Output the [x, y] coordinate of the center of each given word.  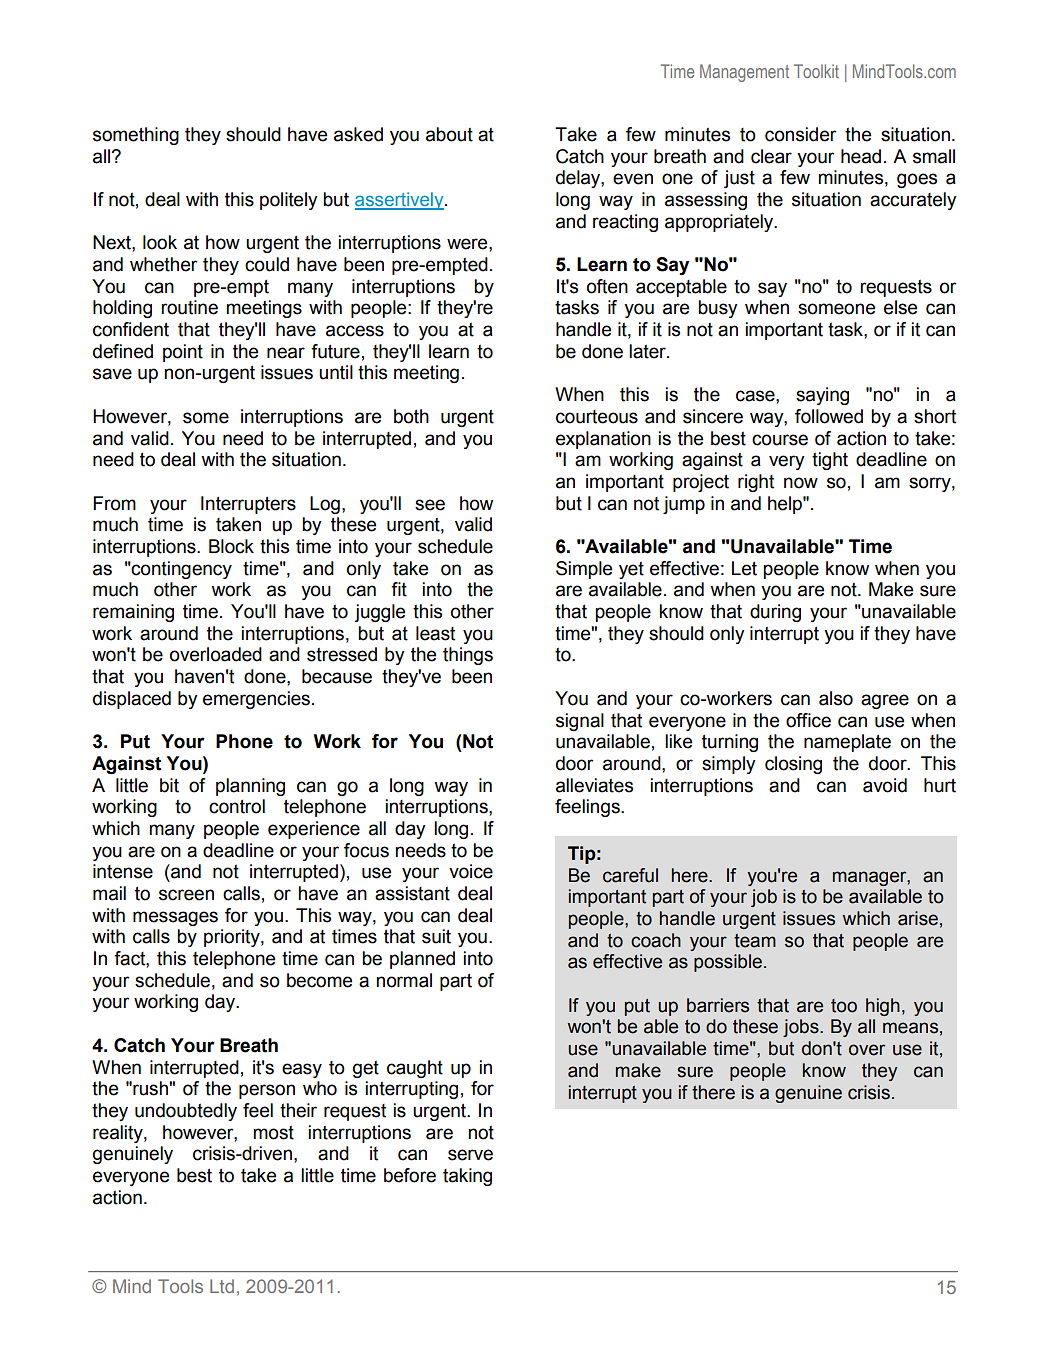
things [468, 656]
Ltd [222, 1286]
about [449, 134]
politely [289, 201]
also [836, 698]
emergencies [256, 700]
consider [801, 134]
